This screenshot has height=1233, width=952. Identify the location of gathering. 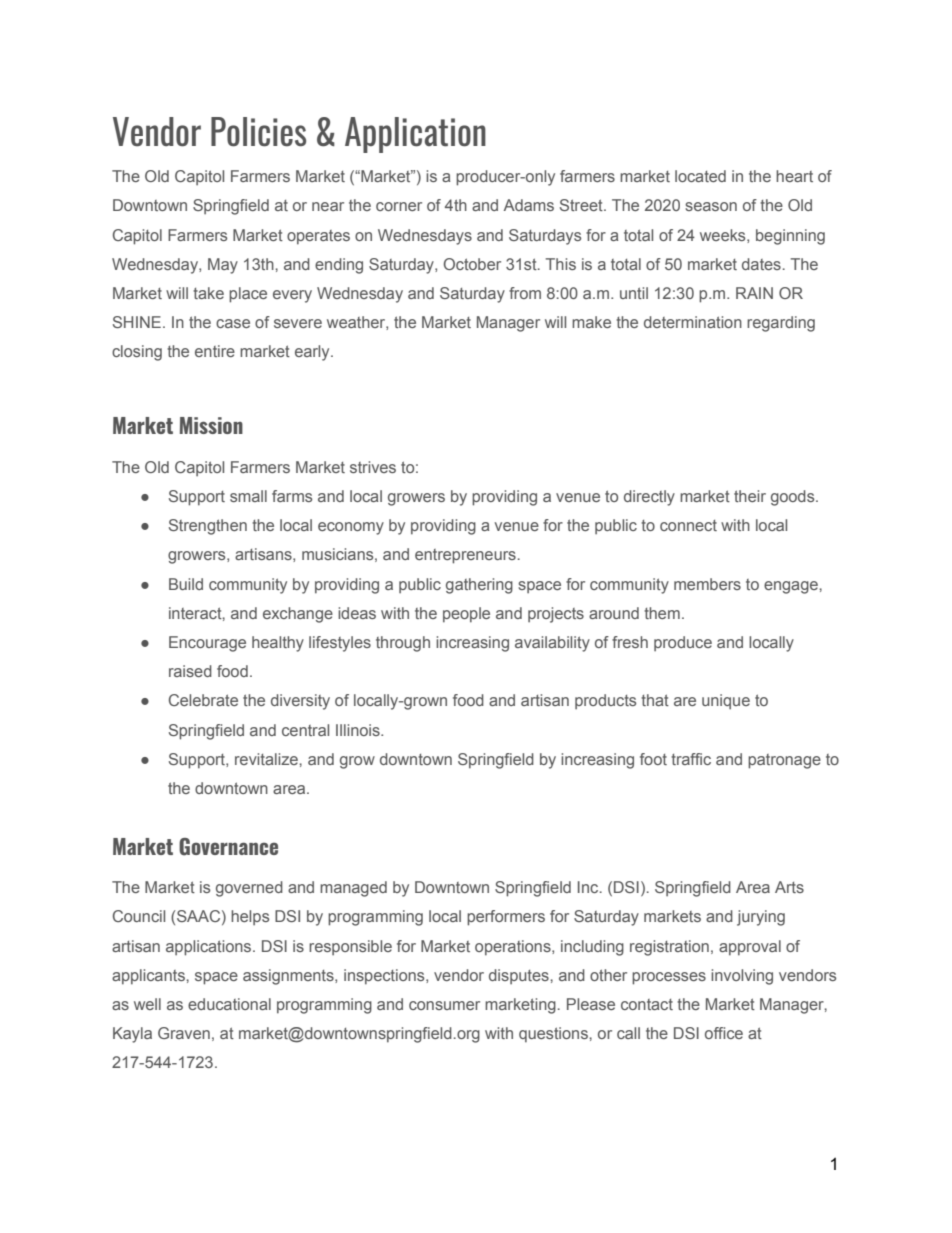
(479, 586).
